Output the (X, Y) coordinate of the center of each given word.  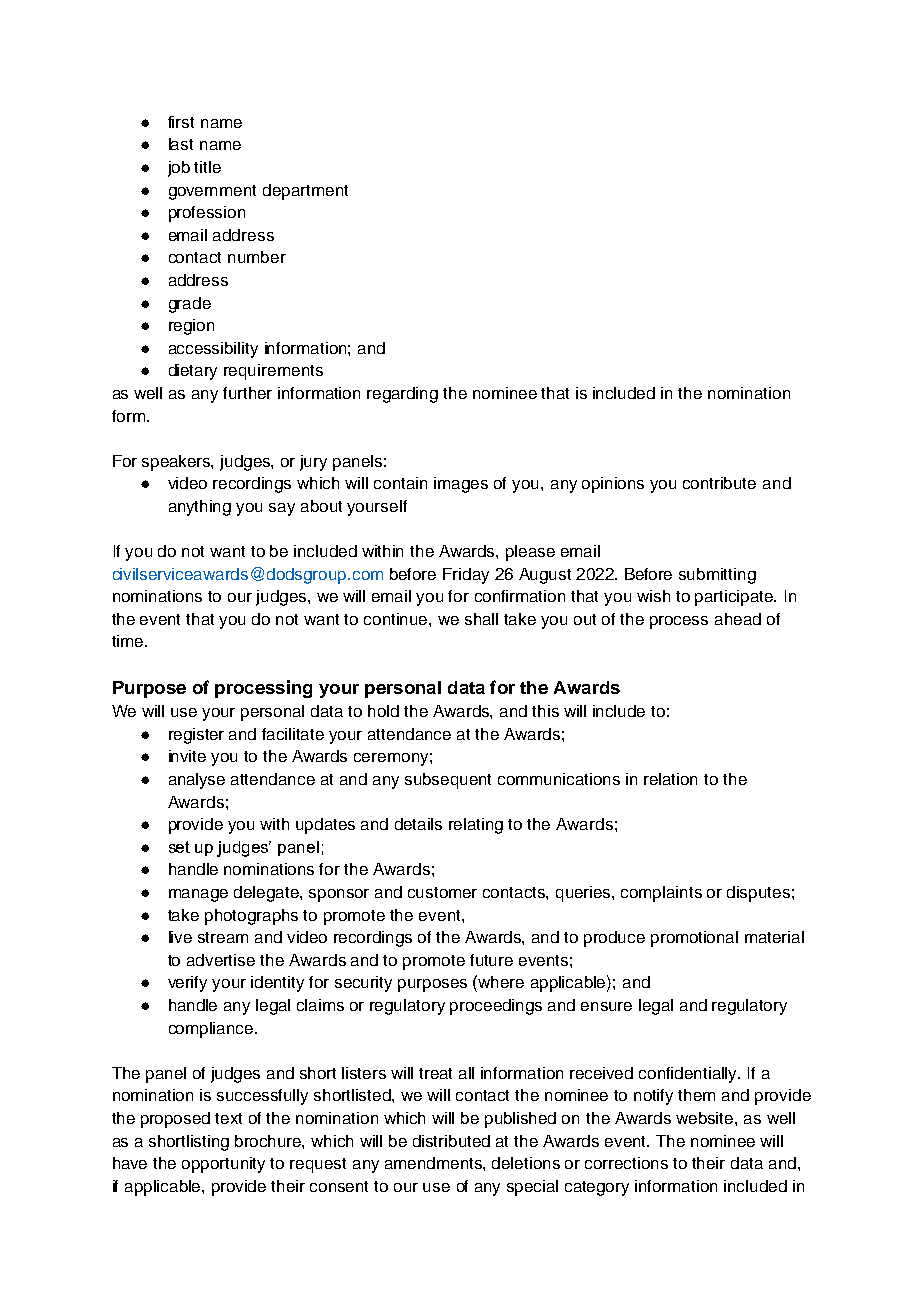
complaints (661, 894)
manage (198, 895)
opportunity (223, 1165)
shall (481, 619)
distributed (451, 1141)
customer (442, 892)
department (305, 192)
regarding (402, 395)
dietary (193, 372)
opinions (613, 485)
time (129, 641)
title (207, 167)
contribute (719, 483)
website (706, 1118)
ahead (738, 619)
